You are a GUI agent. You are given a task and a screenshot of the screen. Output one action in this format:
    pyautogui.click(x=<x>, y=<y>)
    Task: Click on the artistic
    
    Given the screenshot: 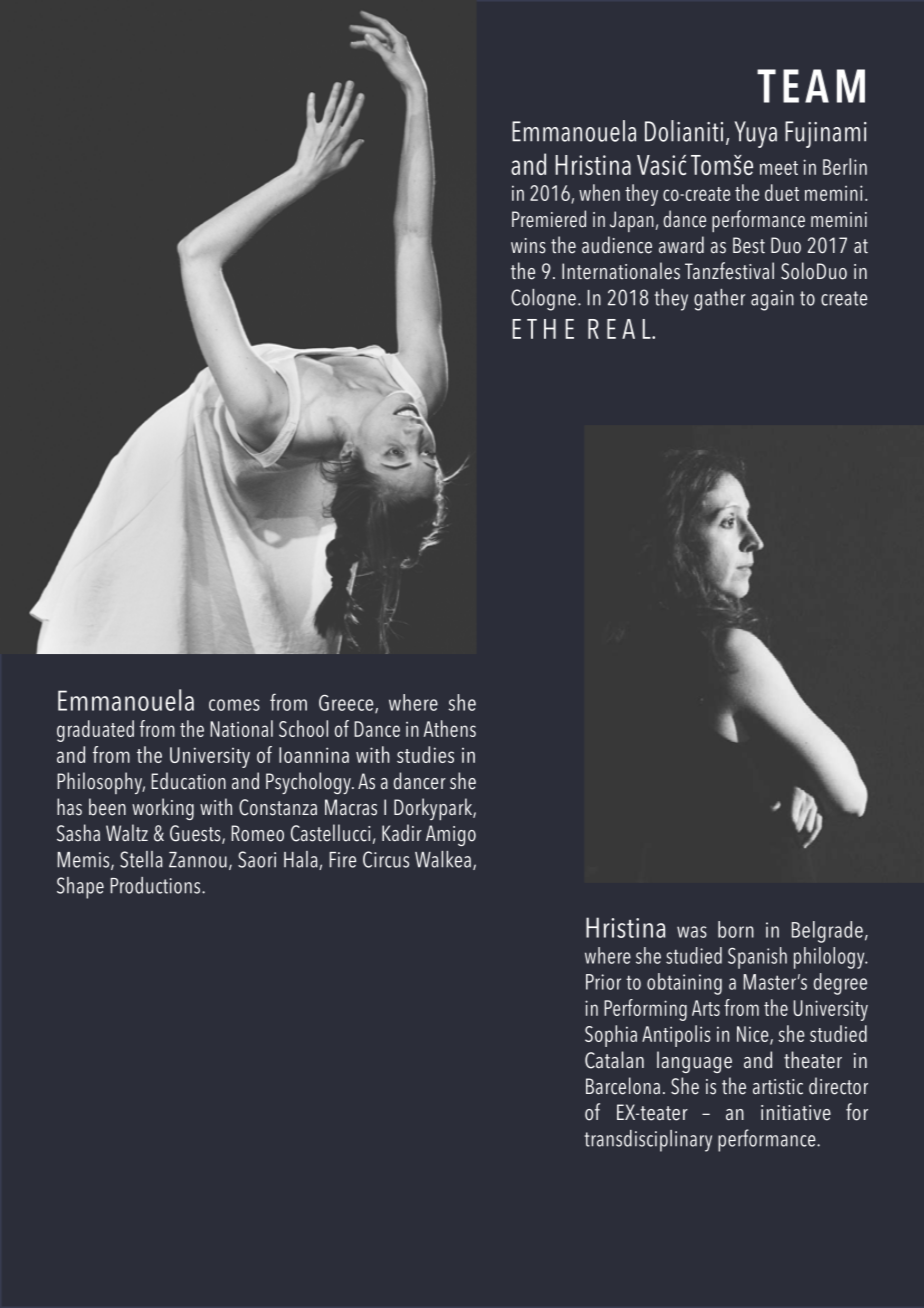 What is the action you would take?
    pyautogui.click(x=778, y=1087)
